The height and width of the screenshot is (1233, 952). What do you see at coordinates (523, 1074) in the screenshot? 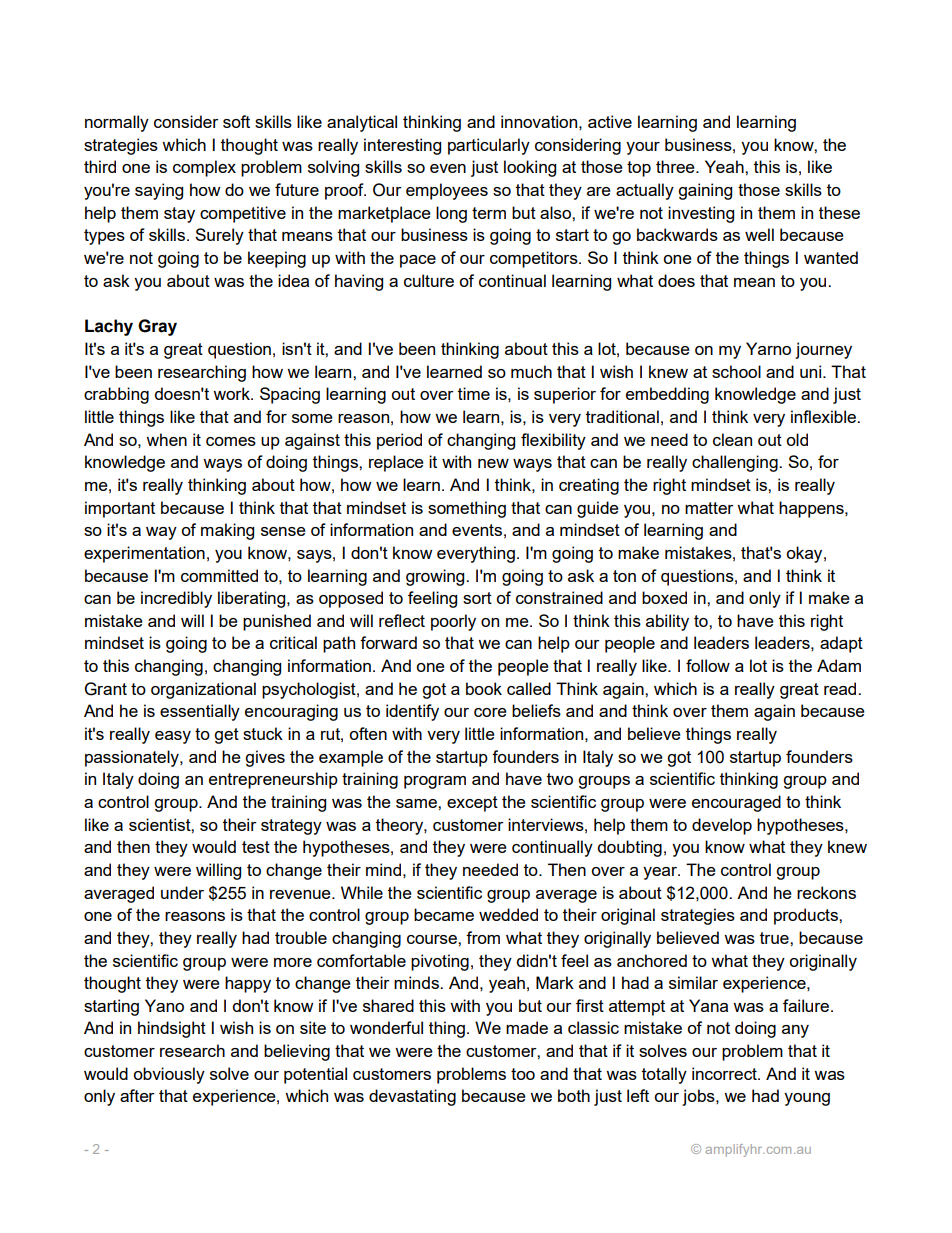
I see `too` at bounding box center [523, 1074].
